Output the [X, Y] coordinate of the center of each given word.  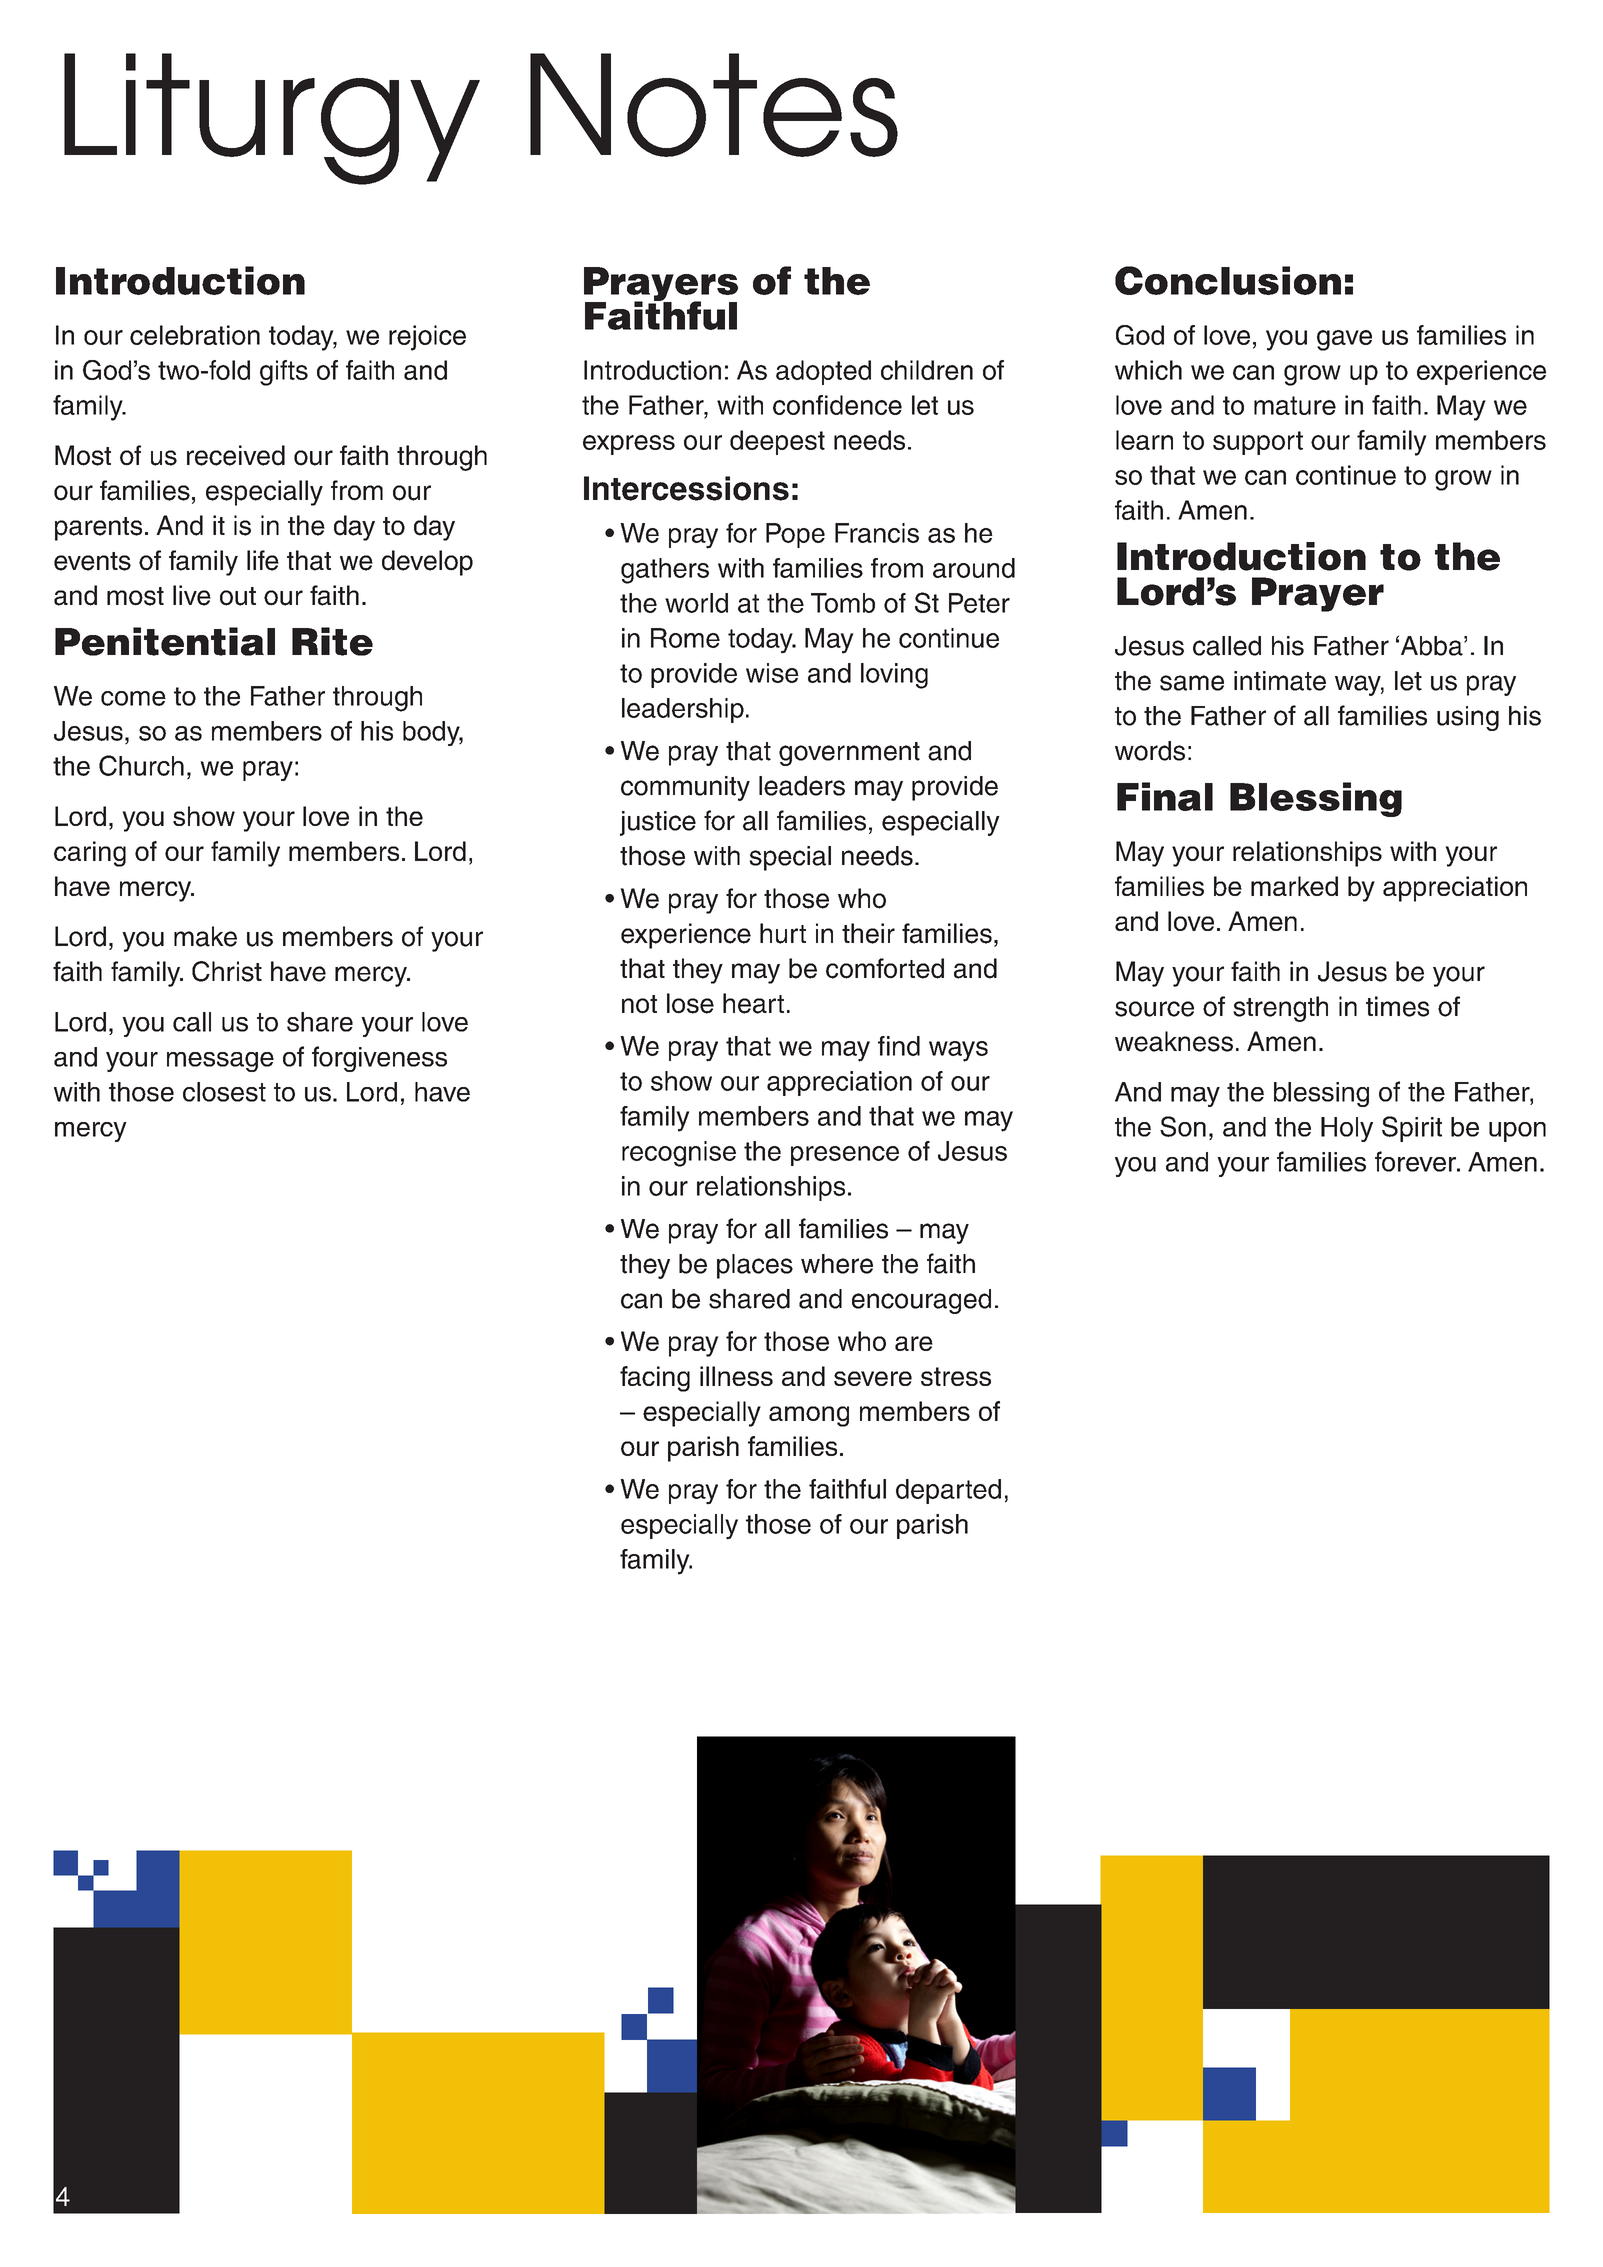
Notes [714, 105]
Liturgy [272, 119]
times [1397, 1006]
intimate [1280, 681]
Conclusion [1228, 280]
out [238, 596]
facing [655, 1379]
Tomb [843, 603]
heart [753, 1003]
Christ [227, 971]
